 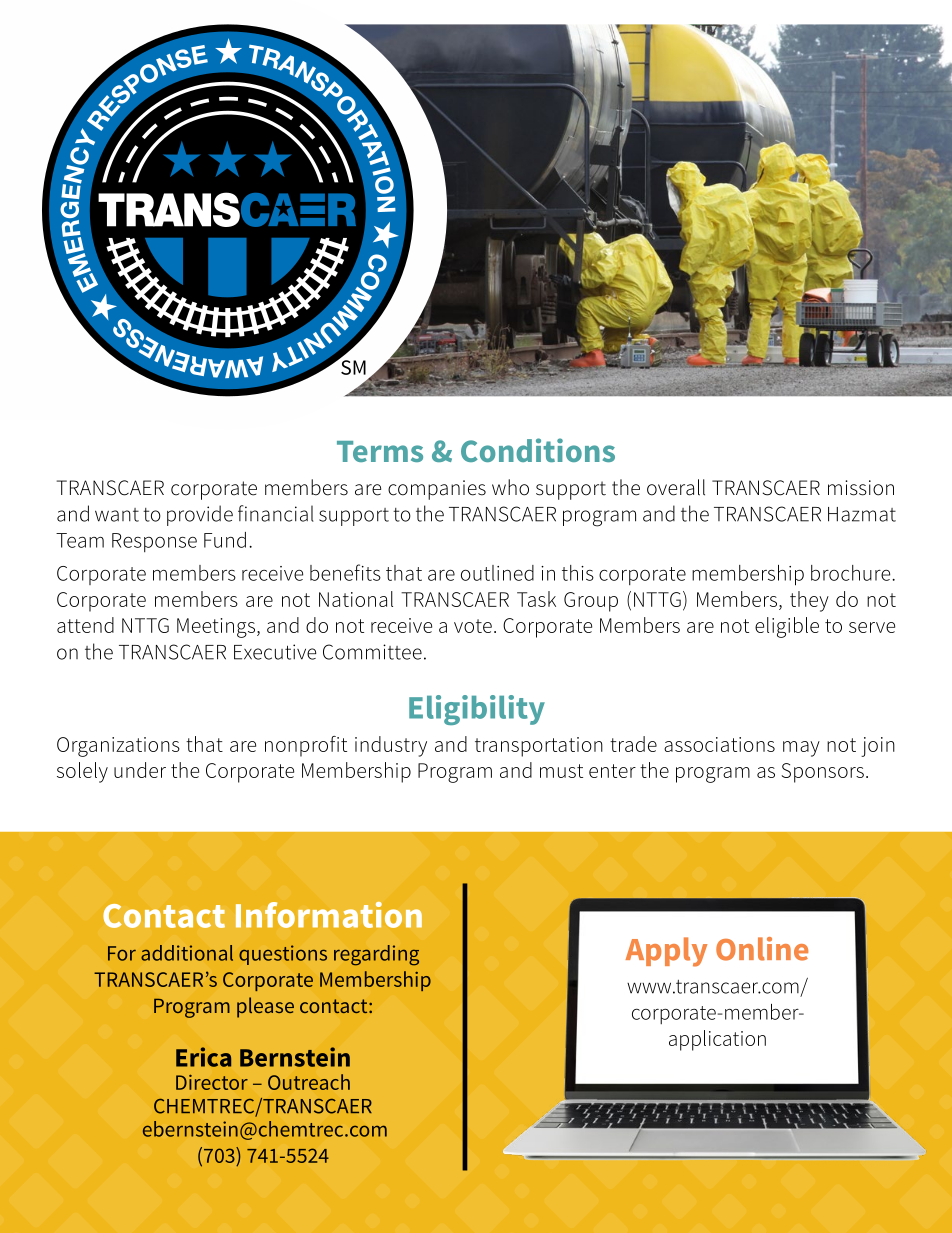 What do you see at coordinates (140, 770) in the document?
I see `under` at bounding box center [140, 770].
